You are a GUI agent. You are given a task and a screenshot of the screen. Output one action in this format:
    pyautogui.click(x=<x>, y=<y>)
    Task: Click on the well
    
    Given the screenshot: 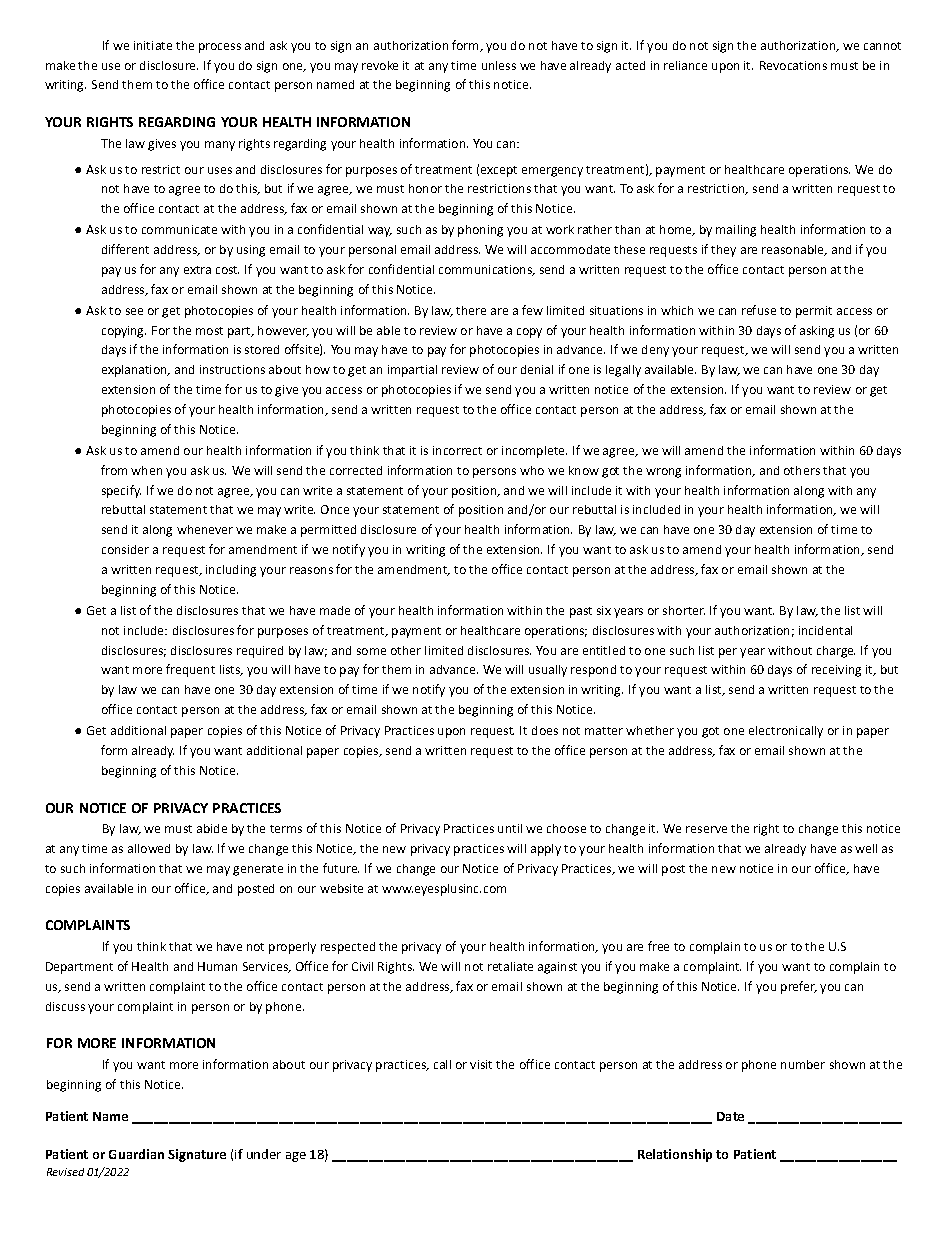 What is the action you would take?
    pyautogui.click(x=866, y=848)
